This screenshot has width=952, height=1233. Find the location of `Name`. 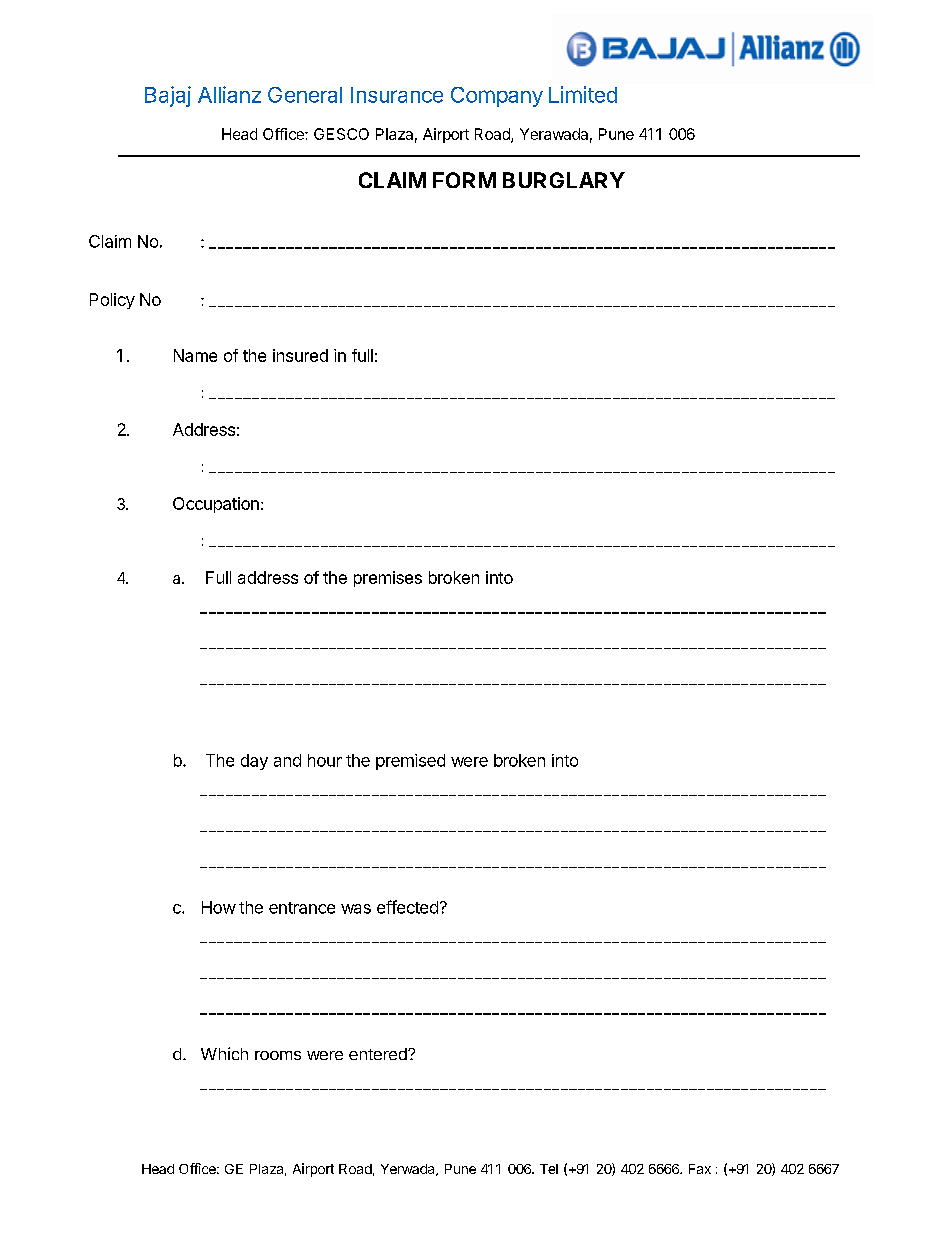

Name is located at coordinates (195, 355).
